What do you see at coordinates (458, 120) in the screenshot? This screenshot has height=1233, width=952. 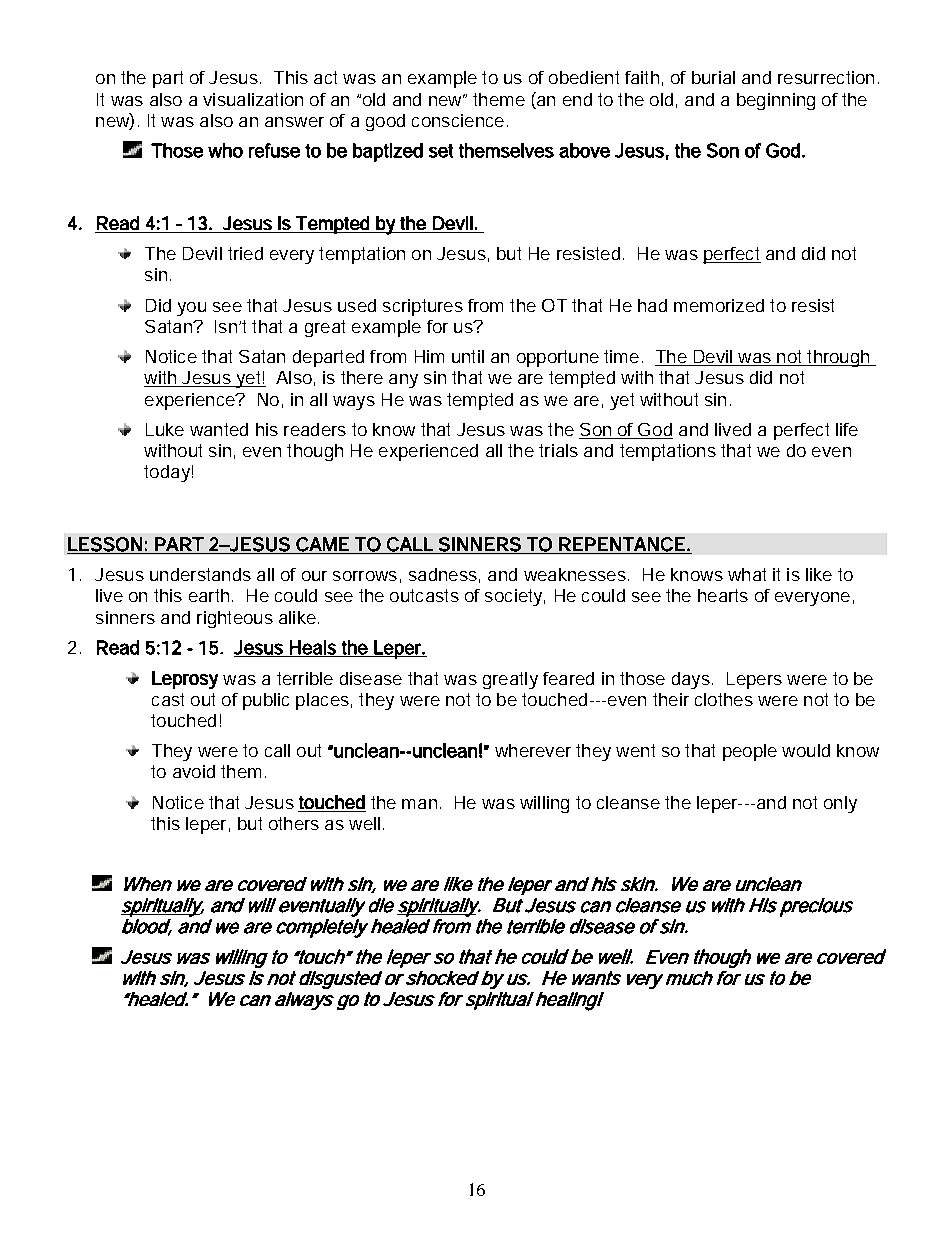 I see `conscience` at bounding box center [458, 120].
